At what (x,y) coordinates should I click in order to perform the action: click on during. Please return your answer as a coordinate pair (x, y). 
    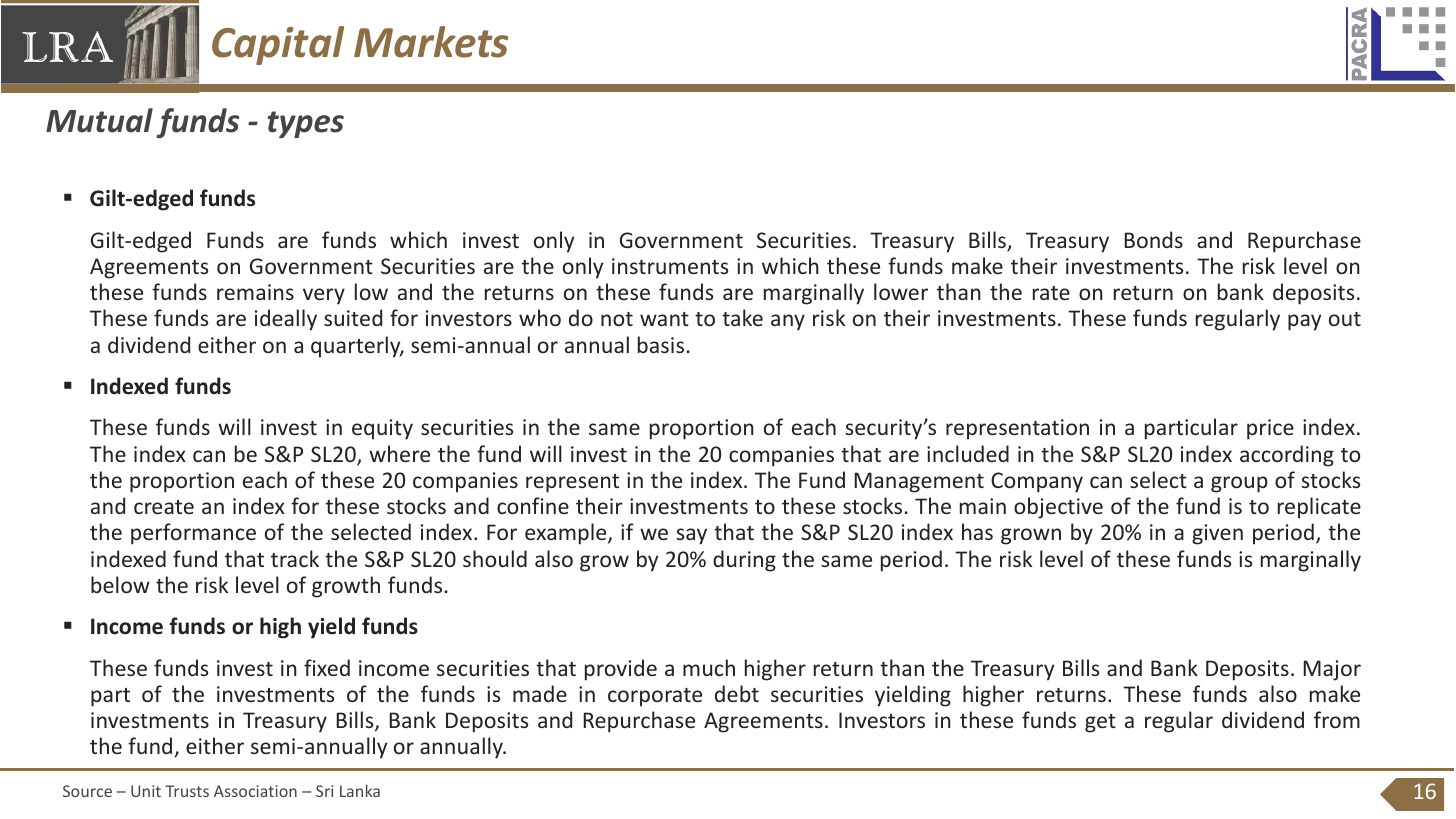
    Looking at the image, I should click on (744, 561).
